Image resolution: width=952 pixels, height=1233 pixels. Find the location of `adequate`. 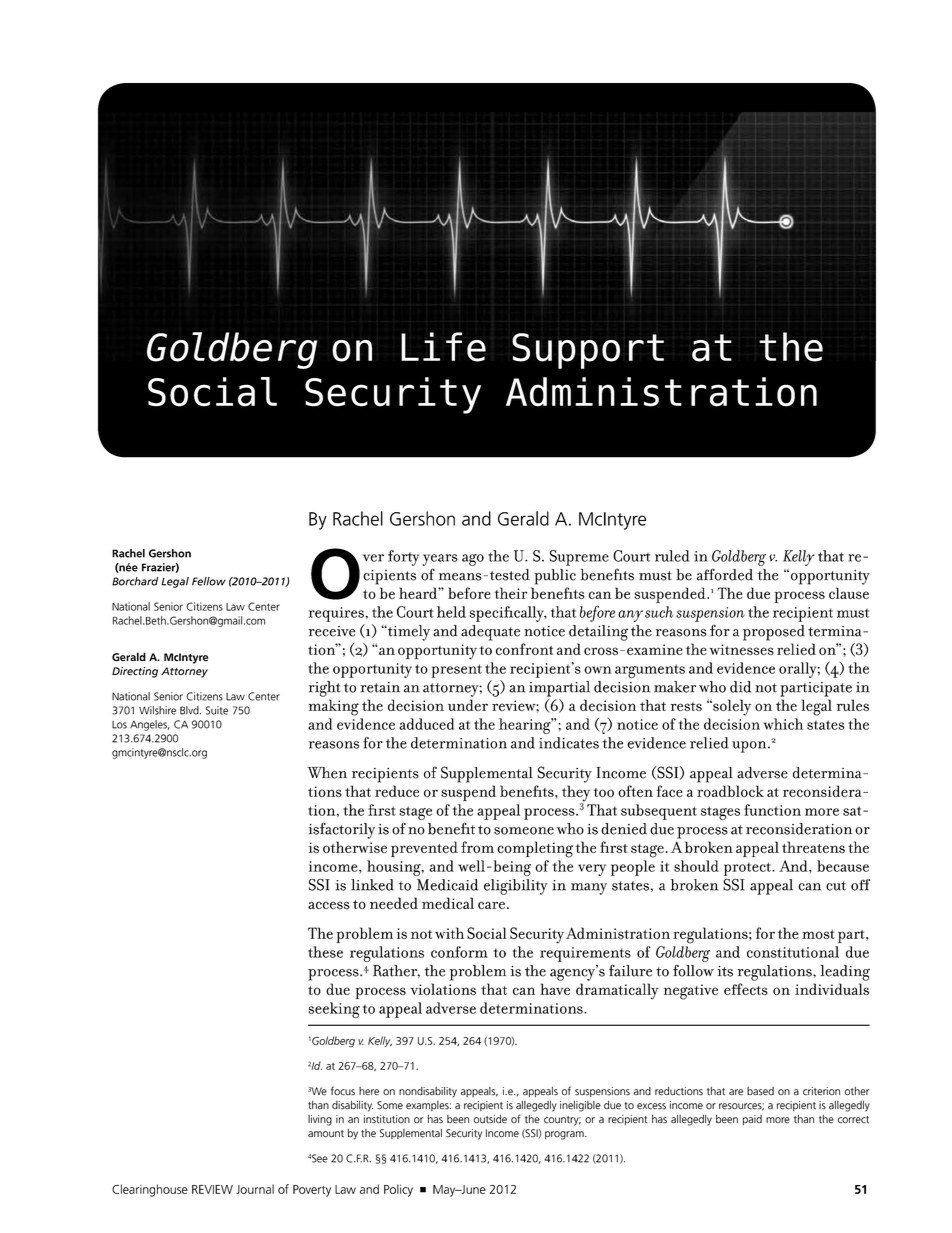

adequate is located at coordinates (490, 633).
